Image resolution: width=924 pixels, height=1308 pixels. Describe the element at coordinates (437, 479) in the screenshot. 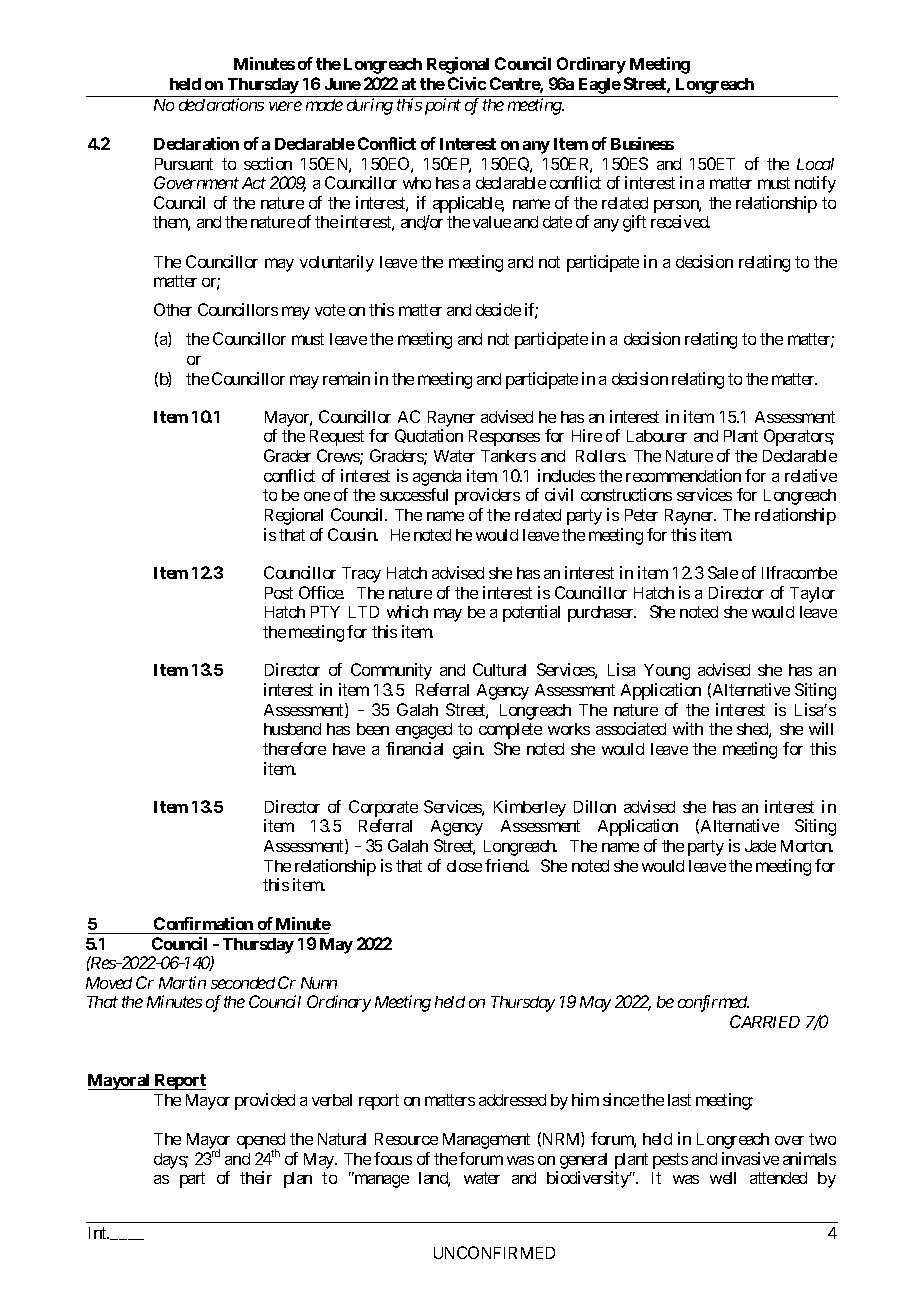

I see `agenda` at that location.
